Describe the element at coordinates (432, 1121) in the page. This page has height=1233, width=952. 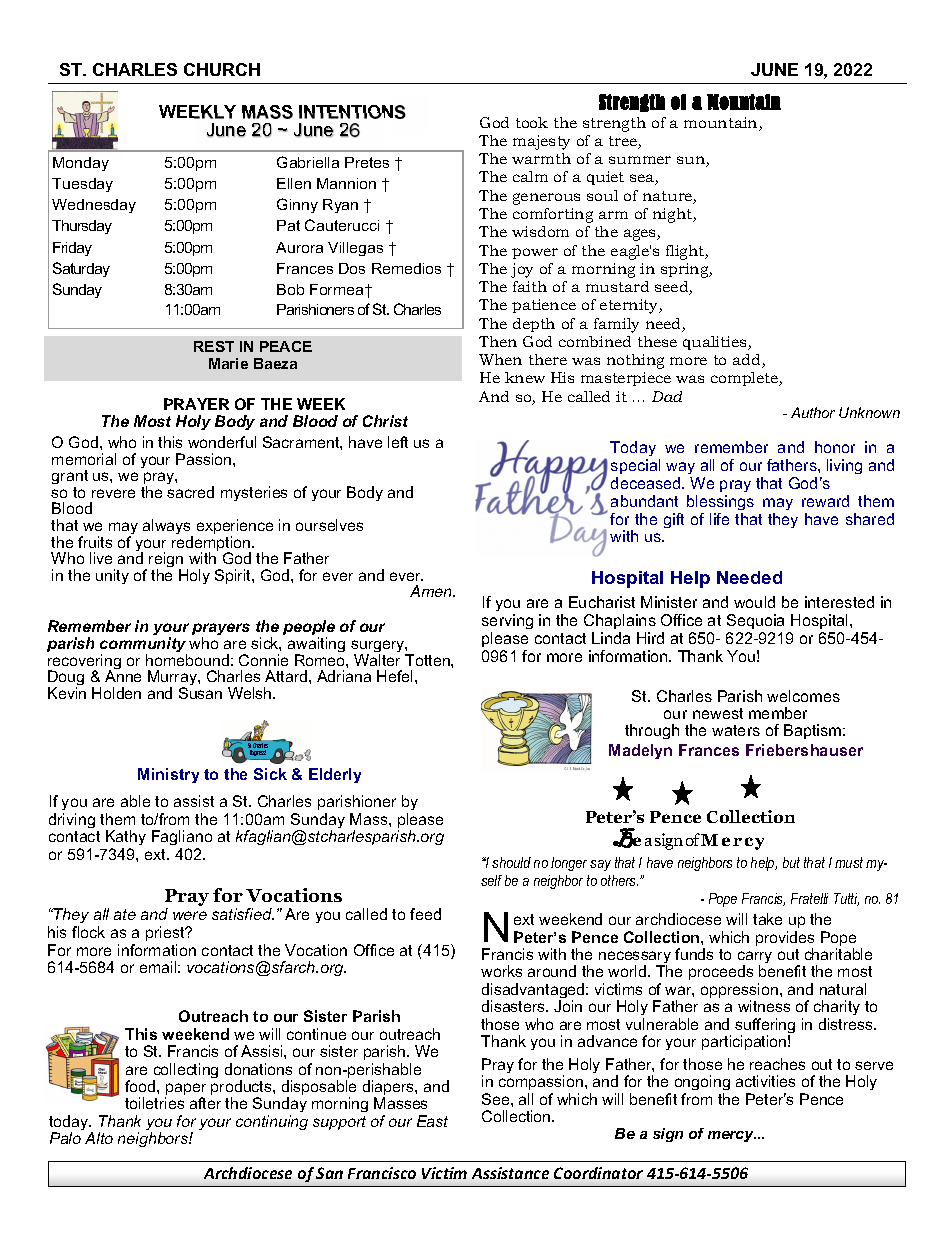
I see `East` at that location.
